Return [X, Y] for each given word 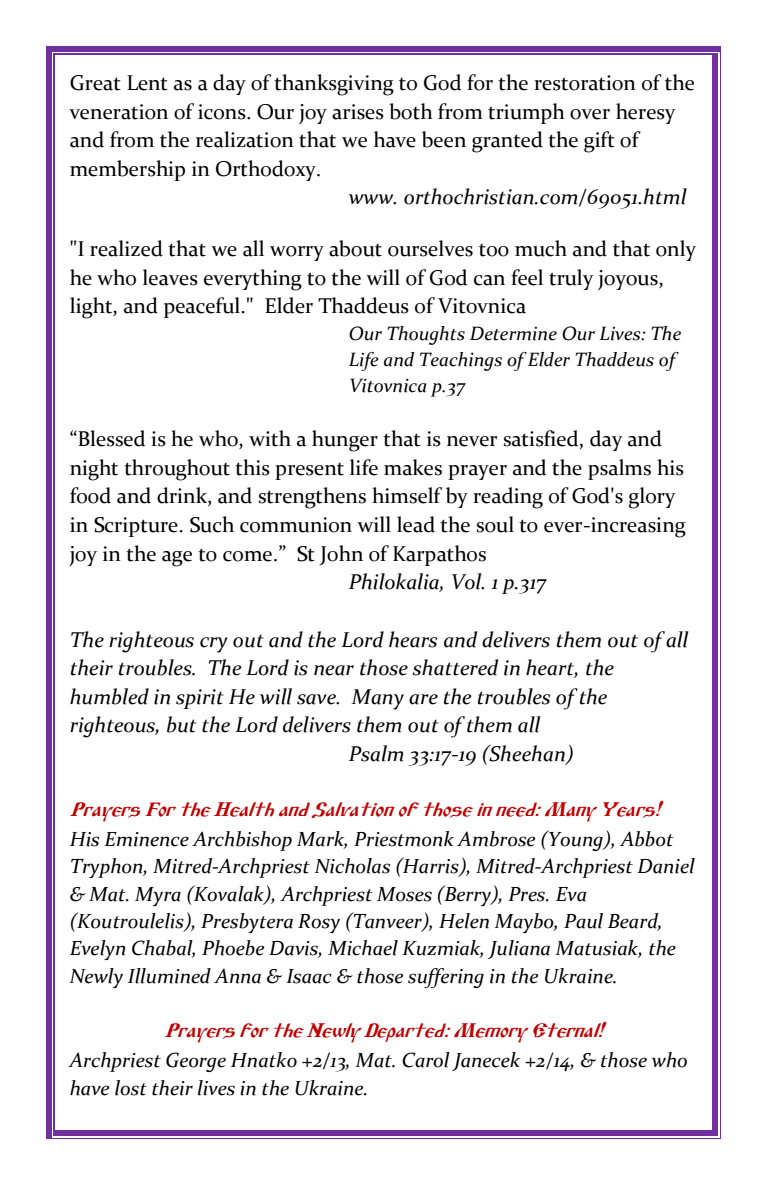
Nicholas [352, 866]
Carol [426, 1060]
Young [576, 840]
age [177, 559]
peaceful [202, 307]
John [341, 555]
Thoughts [426, 335]
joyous [629, 280]
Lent [147, 83]
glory [652, 498]
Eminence [146, 839]
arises [358, 112]
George [196, 1062]
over [590, 114]
